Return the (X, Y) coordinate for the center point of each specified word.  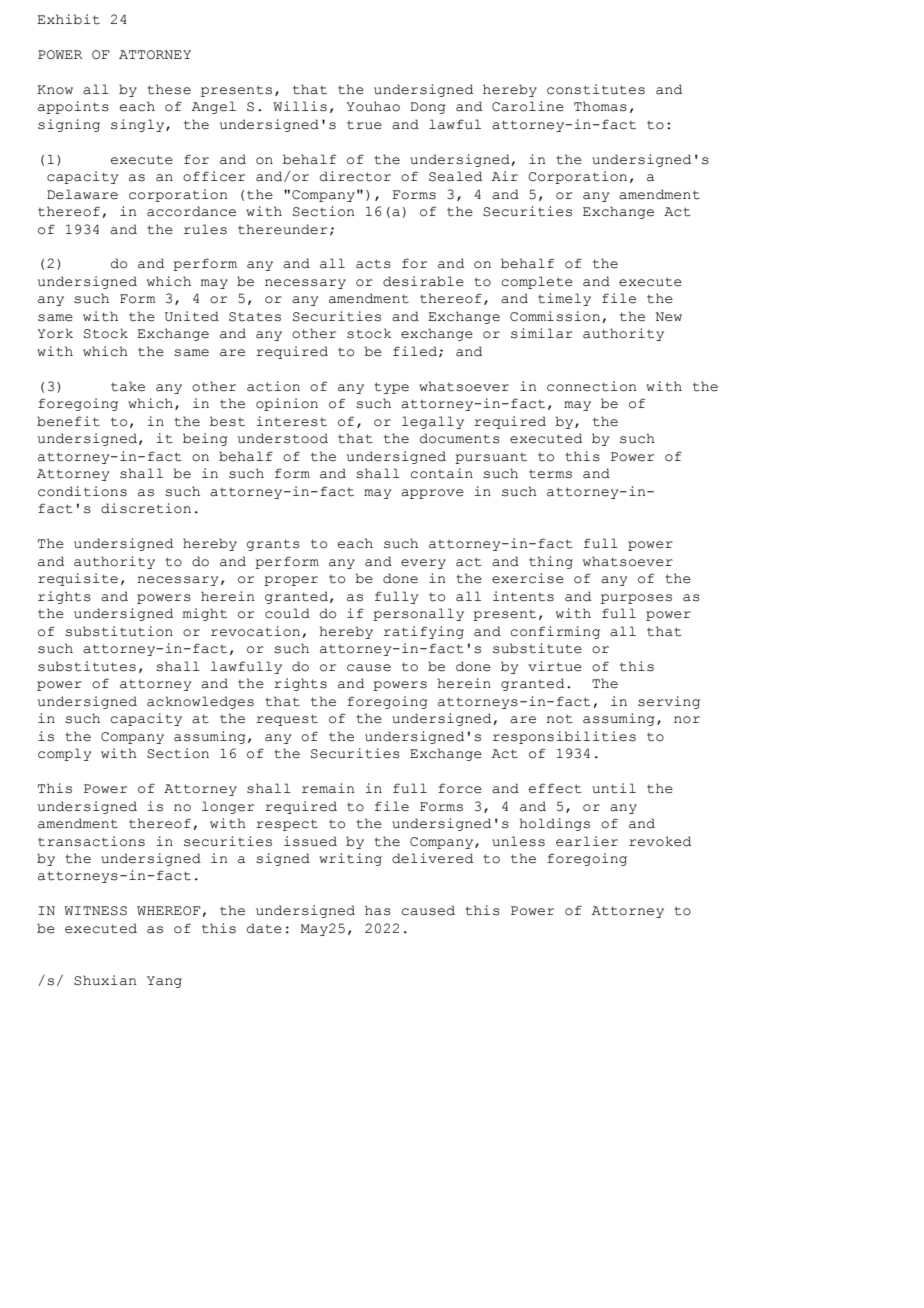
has (378, 910)
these (169, 89)
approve (432, 494)
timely (564, 299)
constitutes (596, 89)
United (192, 316)
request (287, 720)
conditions (82, 491)
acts (373, 264)
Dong (428, 108)
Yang (164, 982)
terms (550, 474)
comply (64, 754)
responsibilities (564, 737)
